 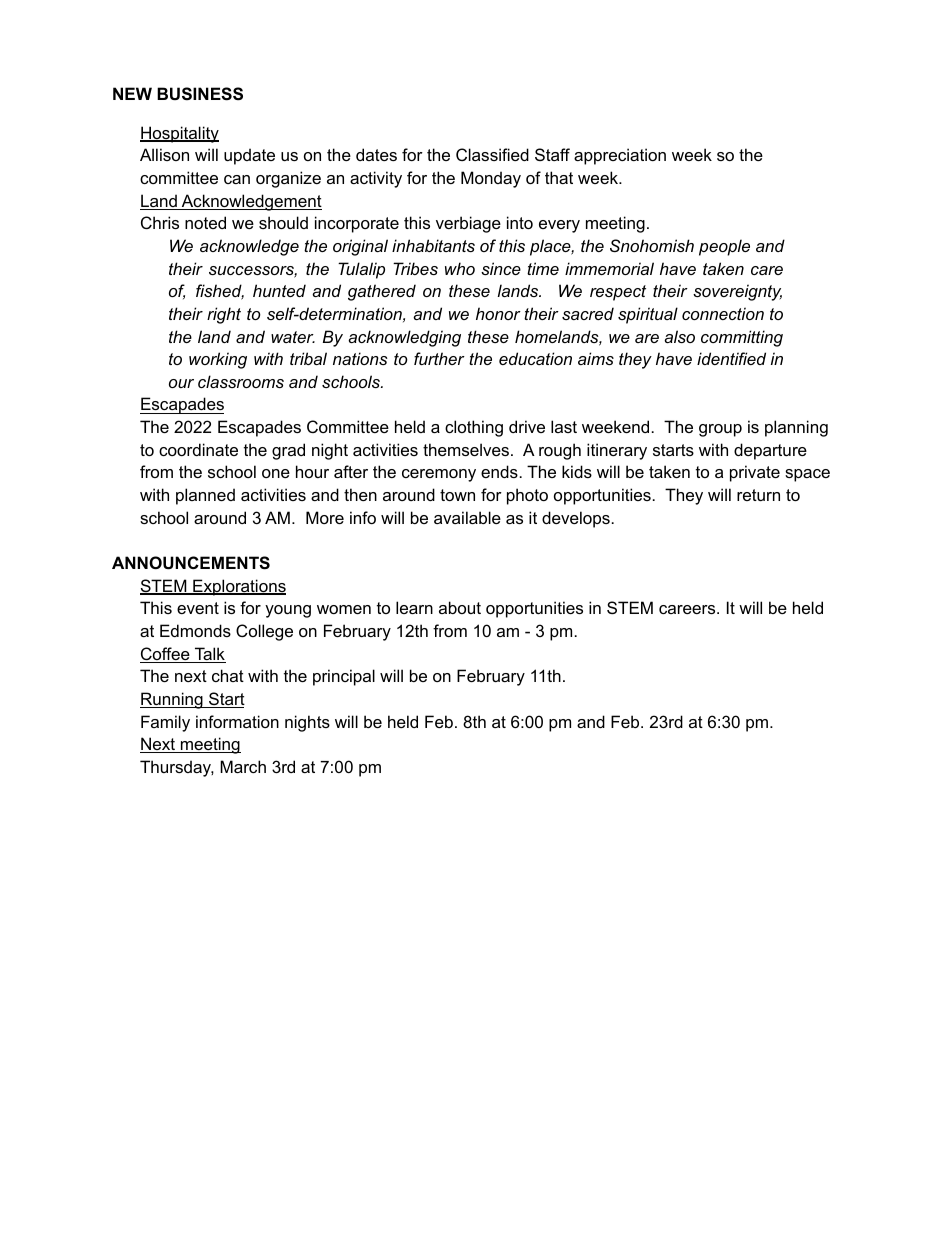 I want to click on group, so click(x=720, y=430).
